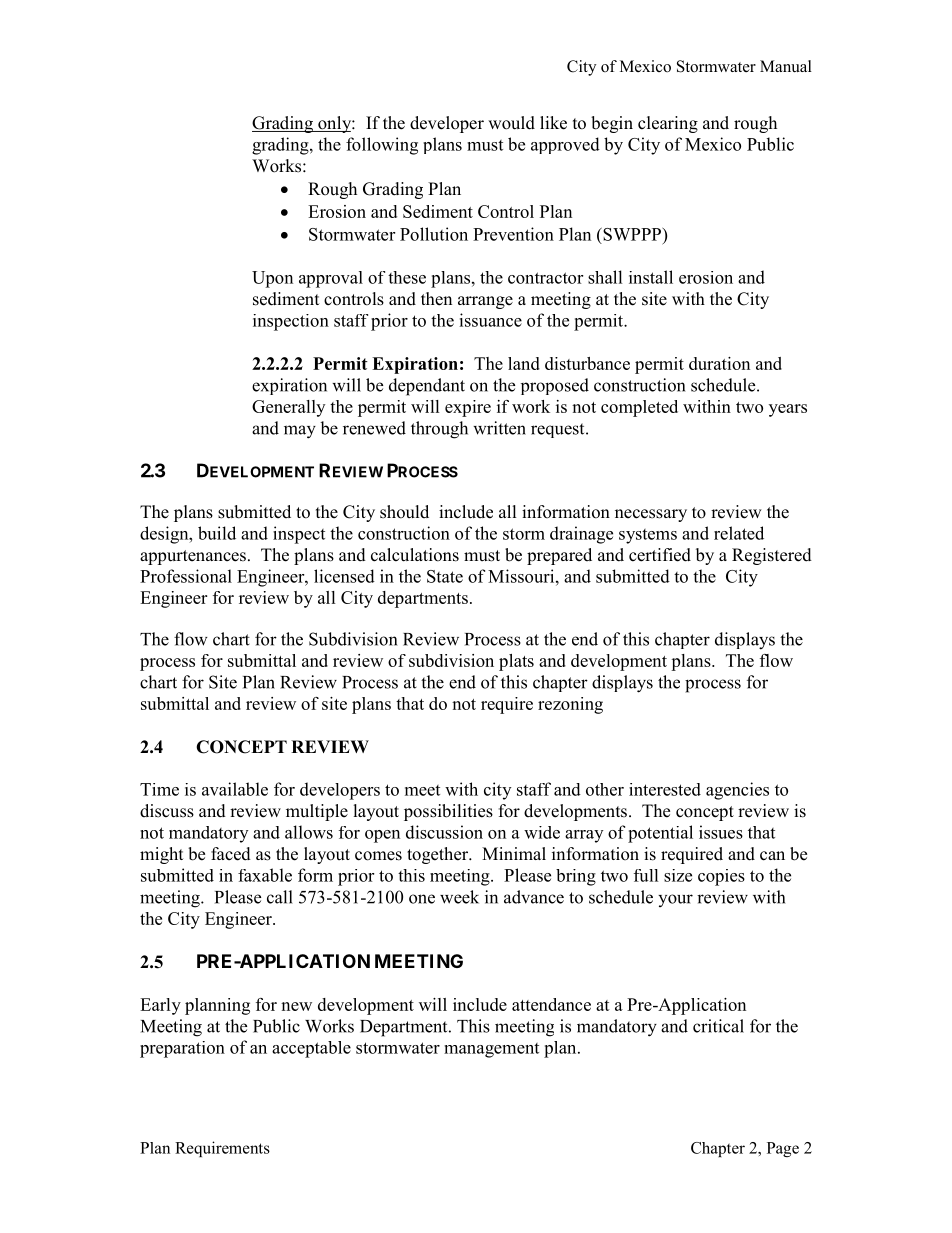 This document has width=952, height=1233. Describe the element at coordinates (668, 124) in the document. I see `clearing` at that location.
